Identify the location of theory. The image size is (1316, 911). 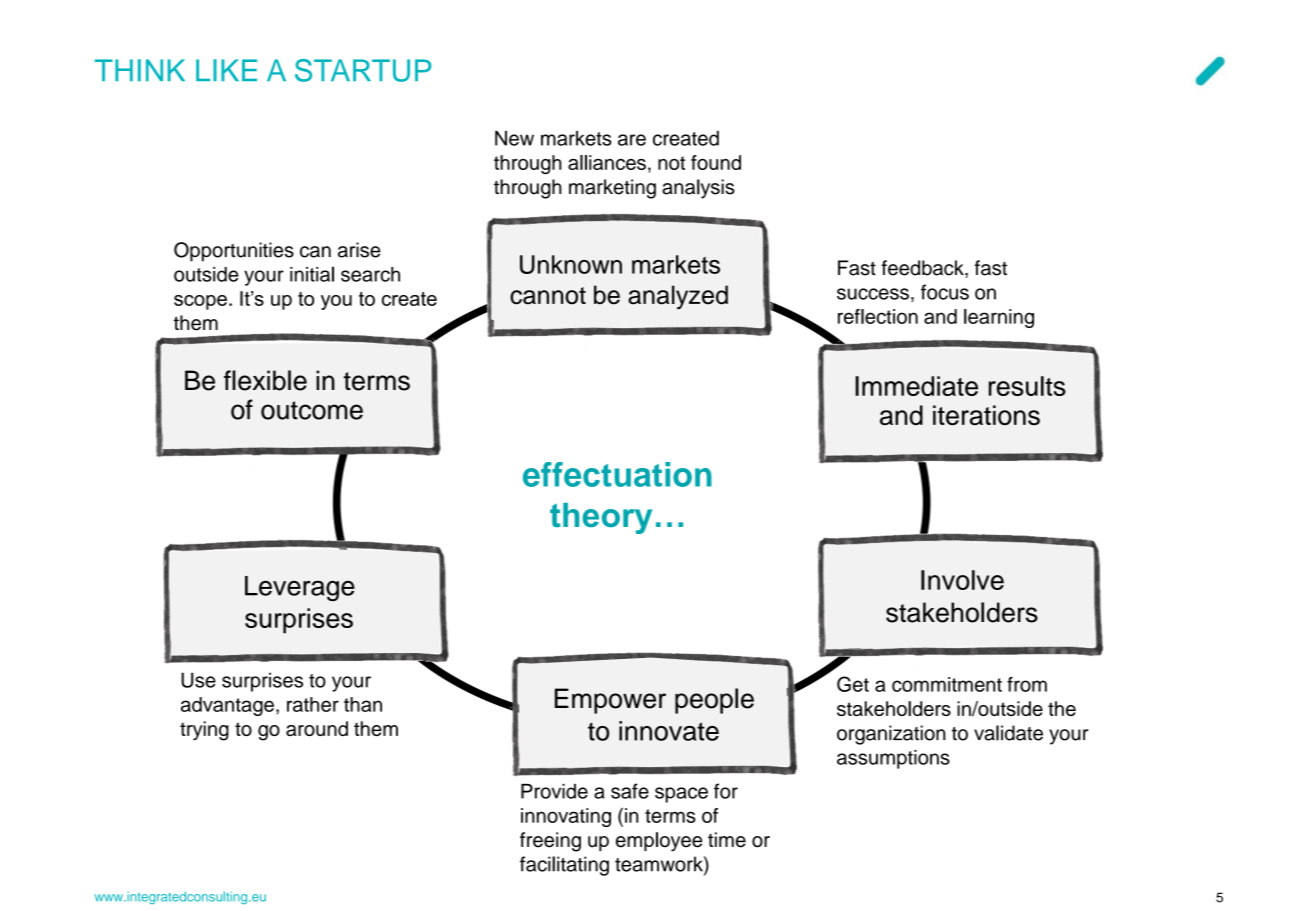
(601, 518).
